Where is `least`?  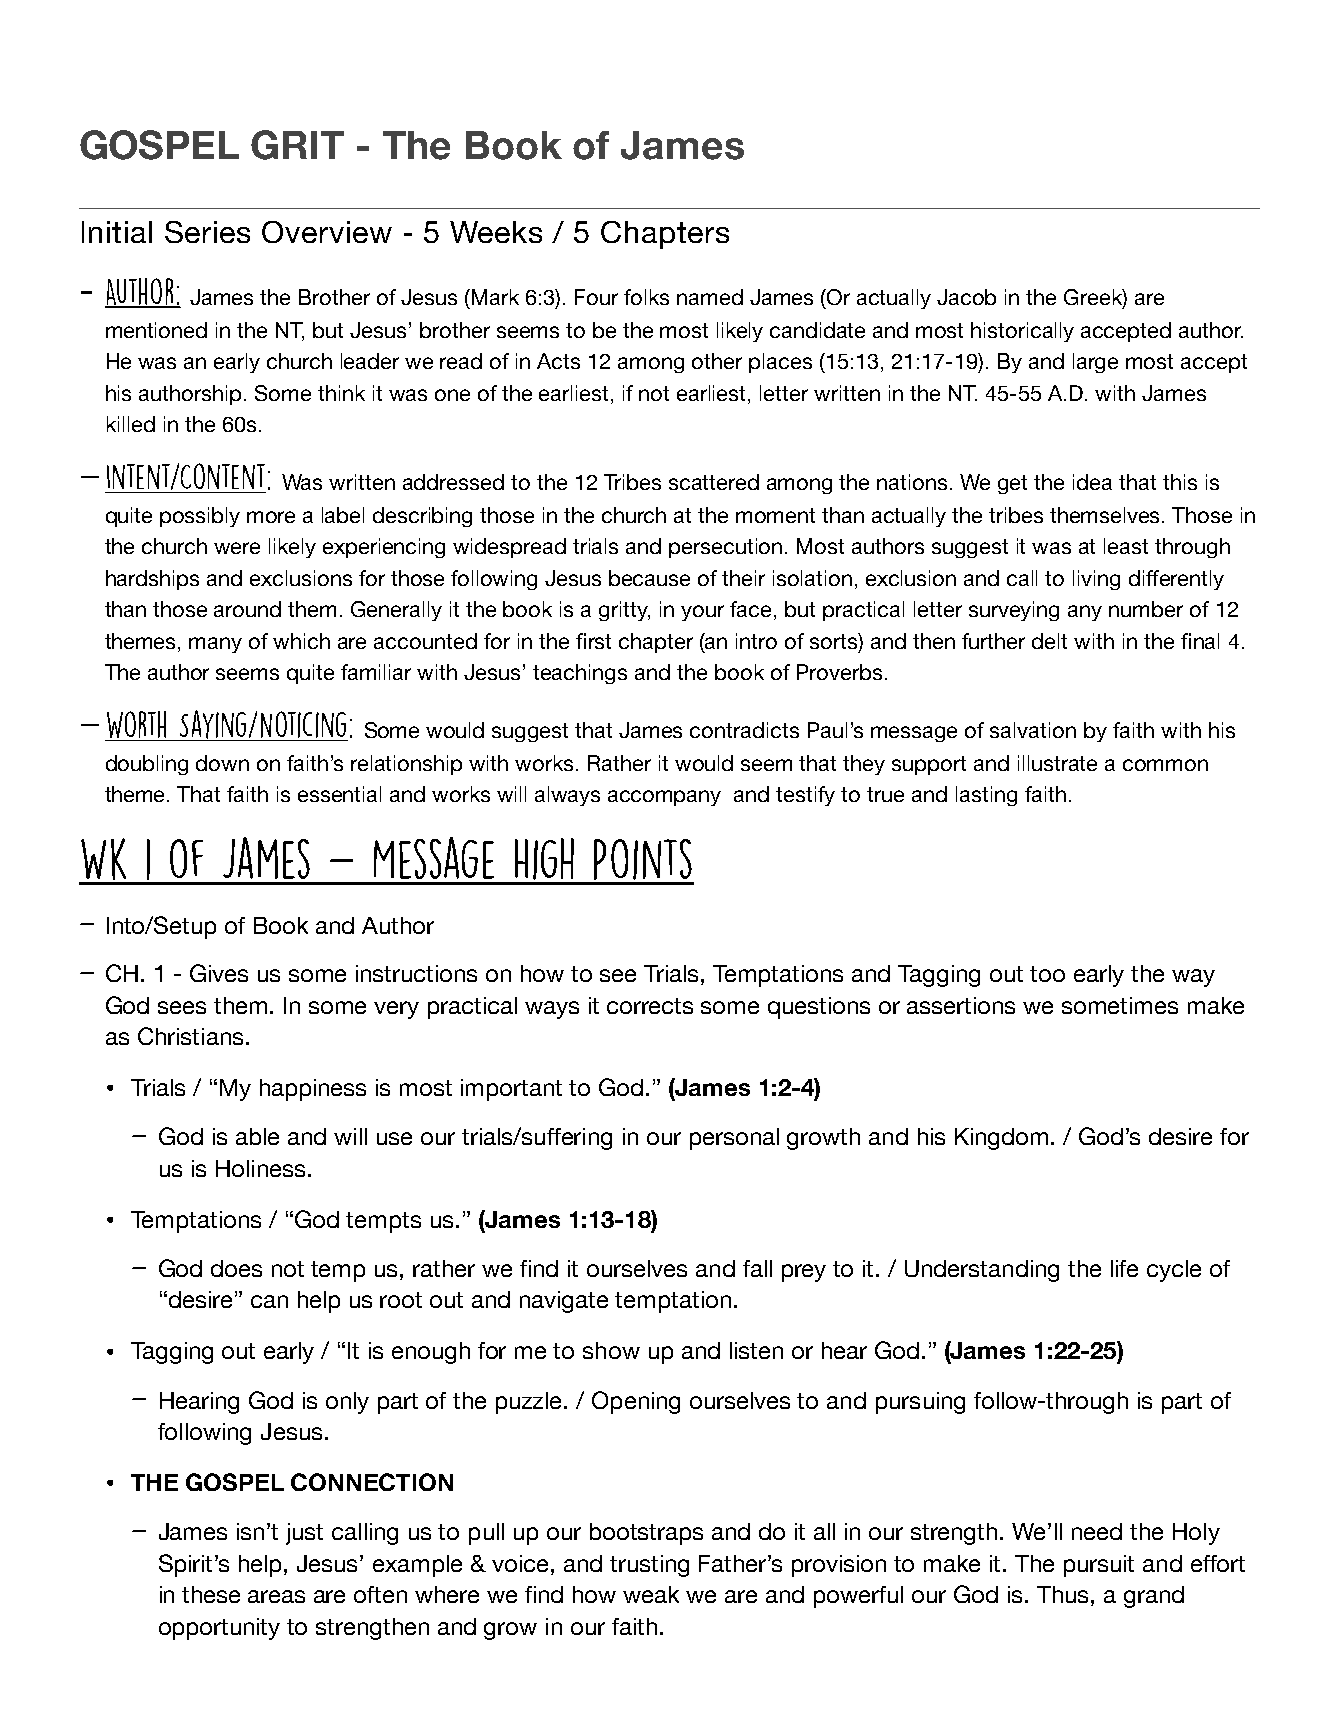 least is located at coordinates (1126, 546).
